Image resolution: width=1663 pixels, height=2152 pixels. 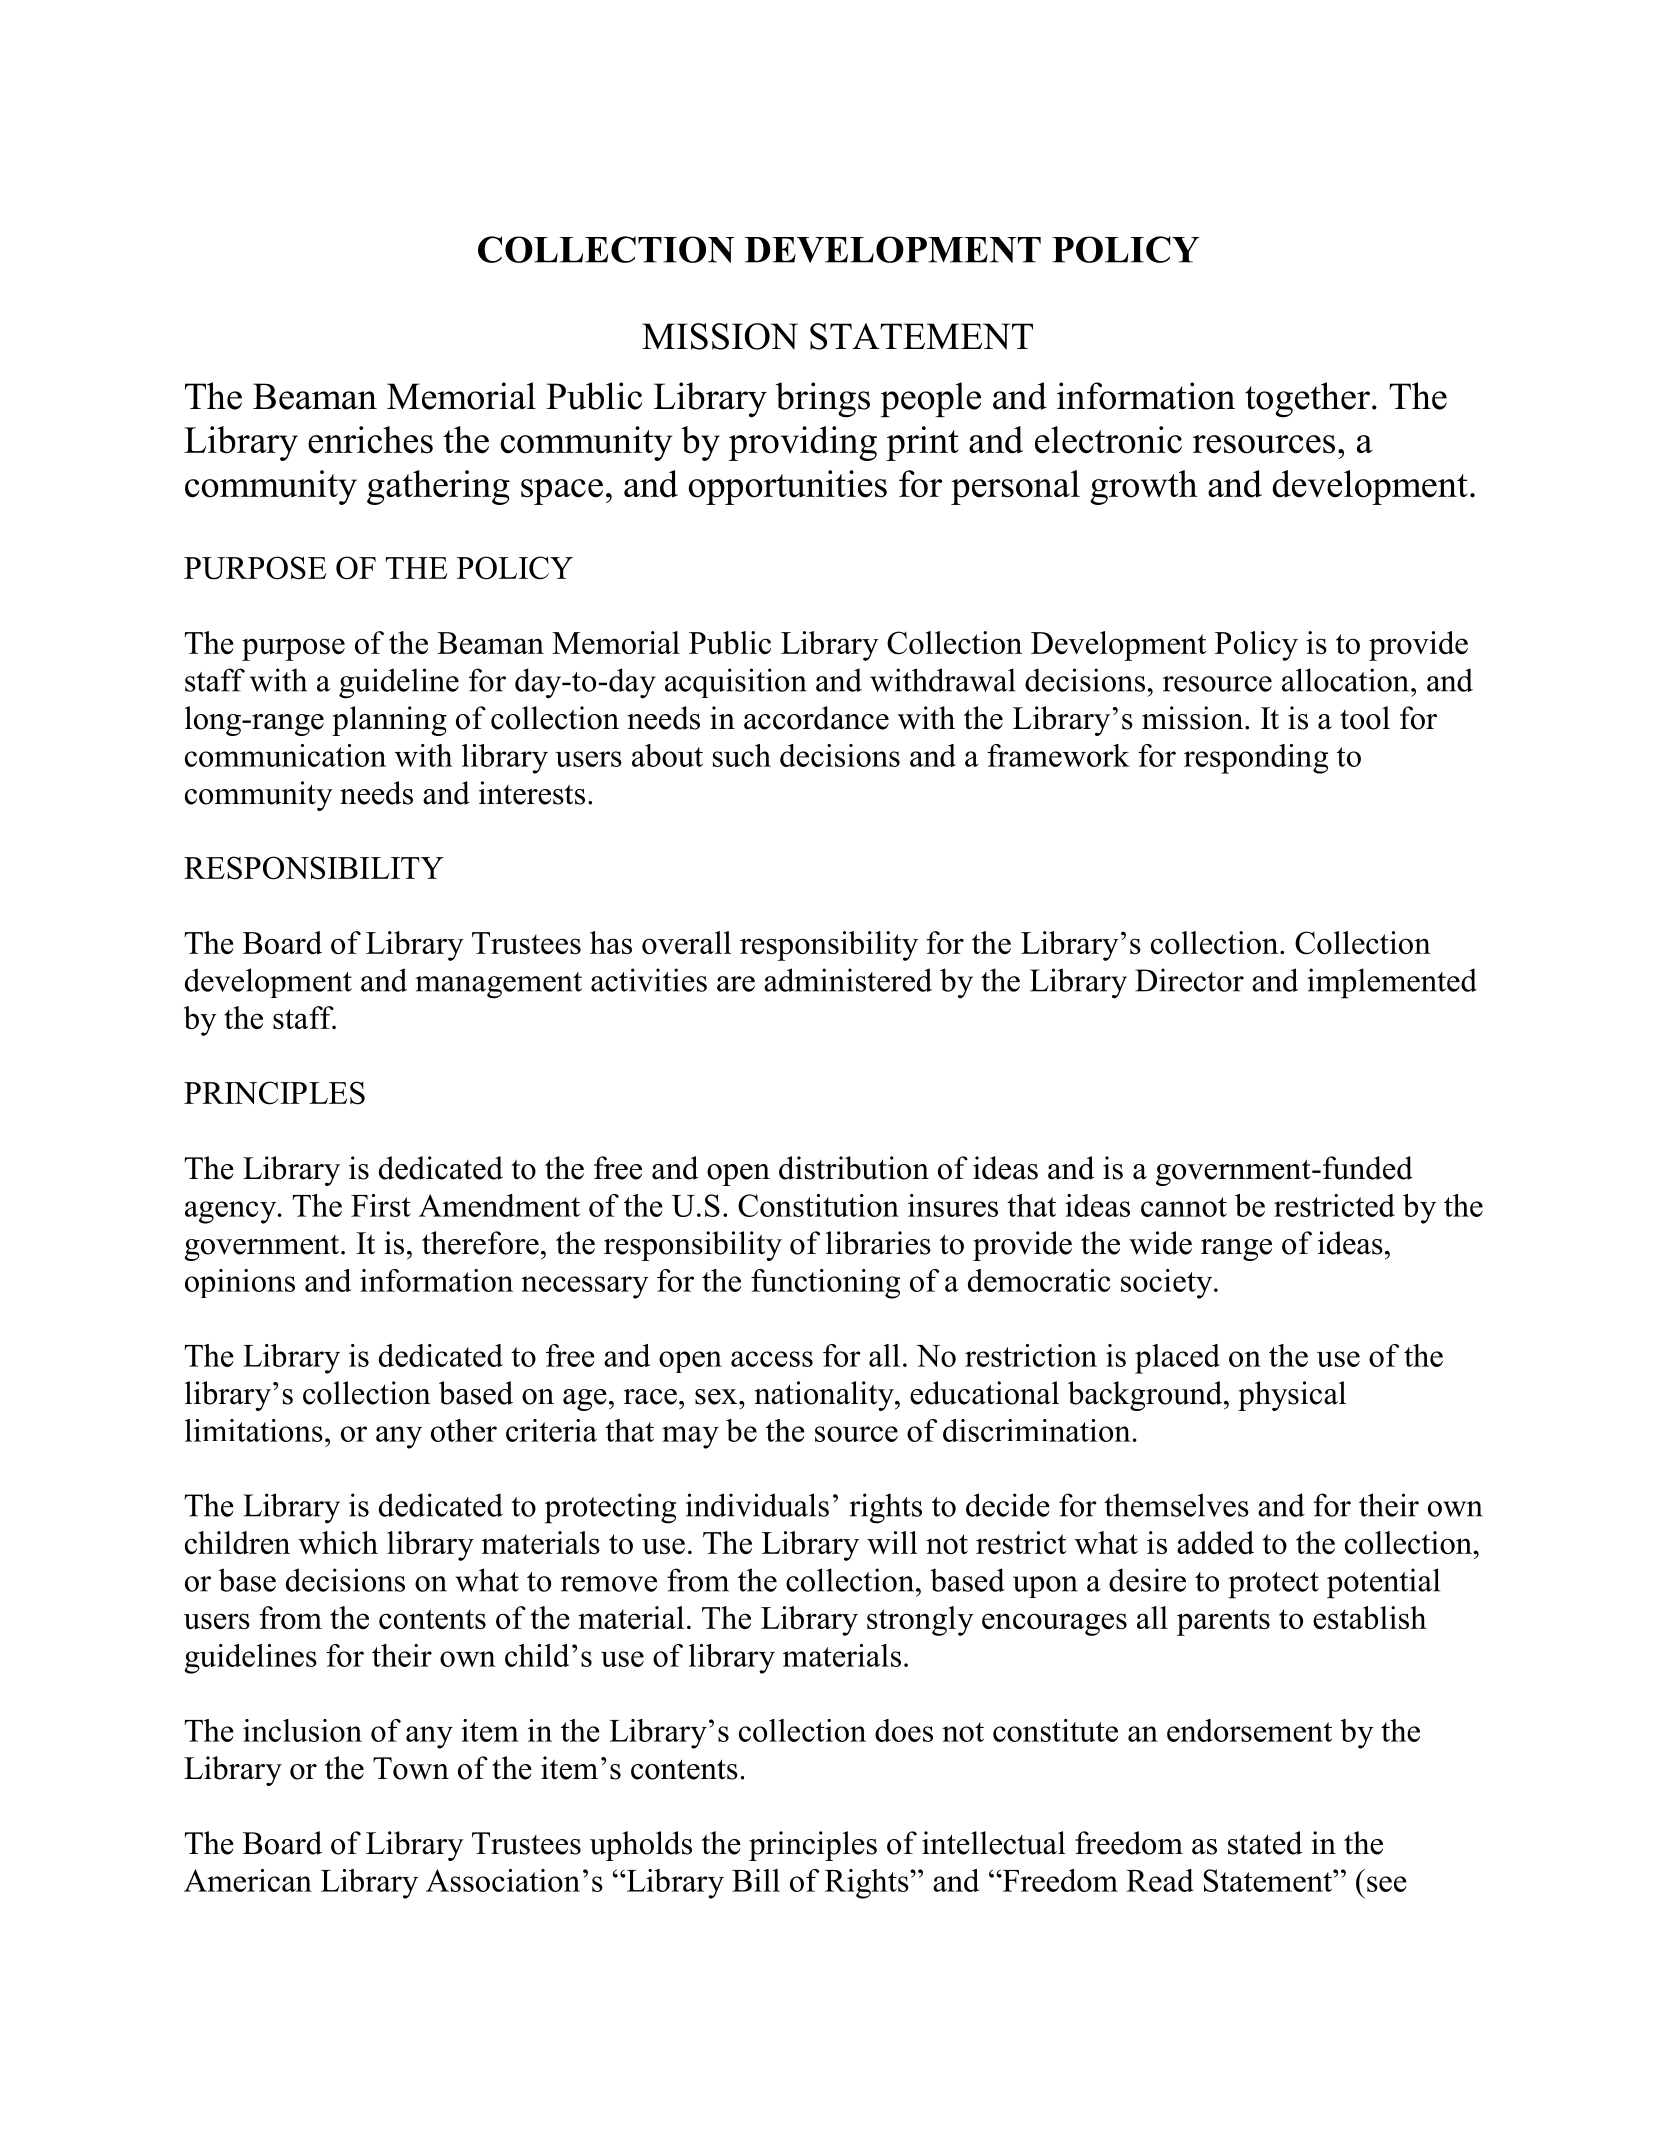 I want to click on themselves, so click(x=1176, y=1505).
